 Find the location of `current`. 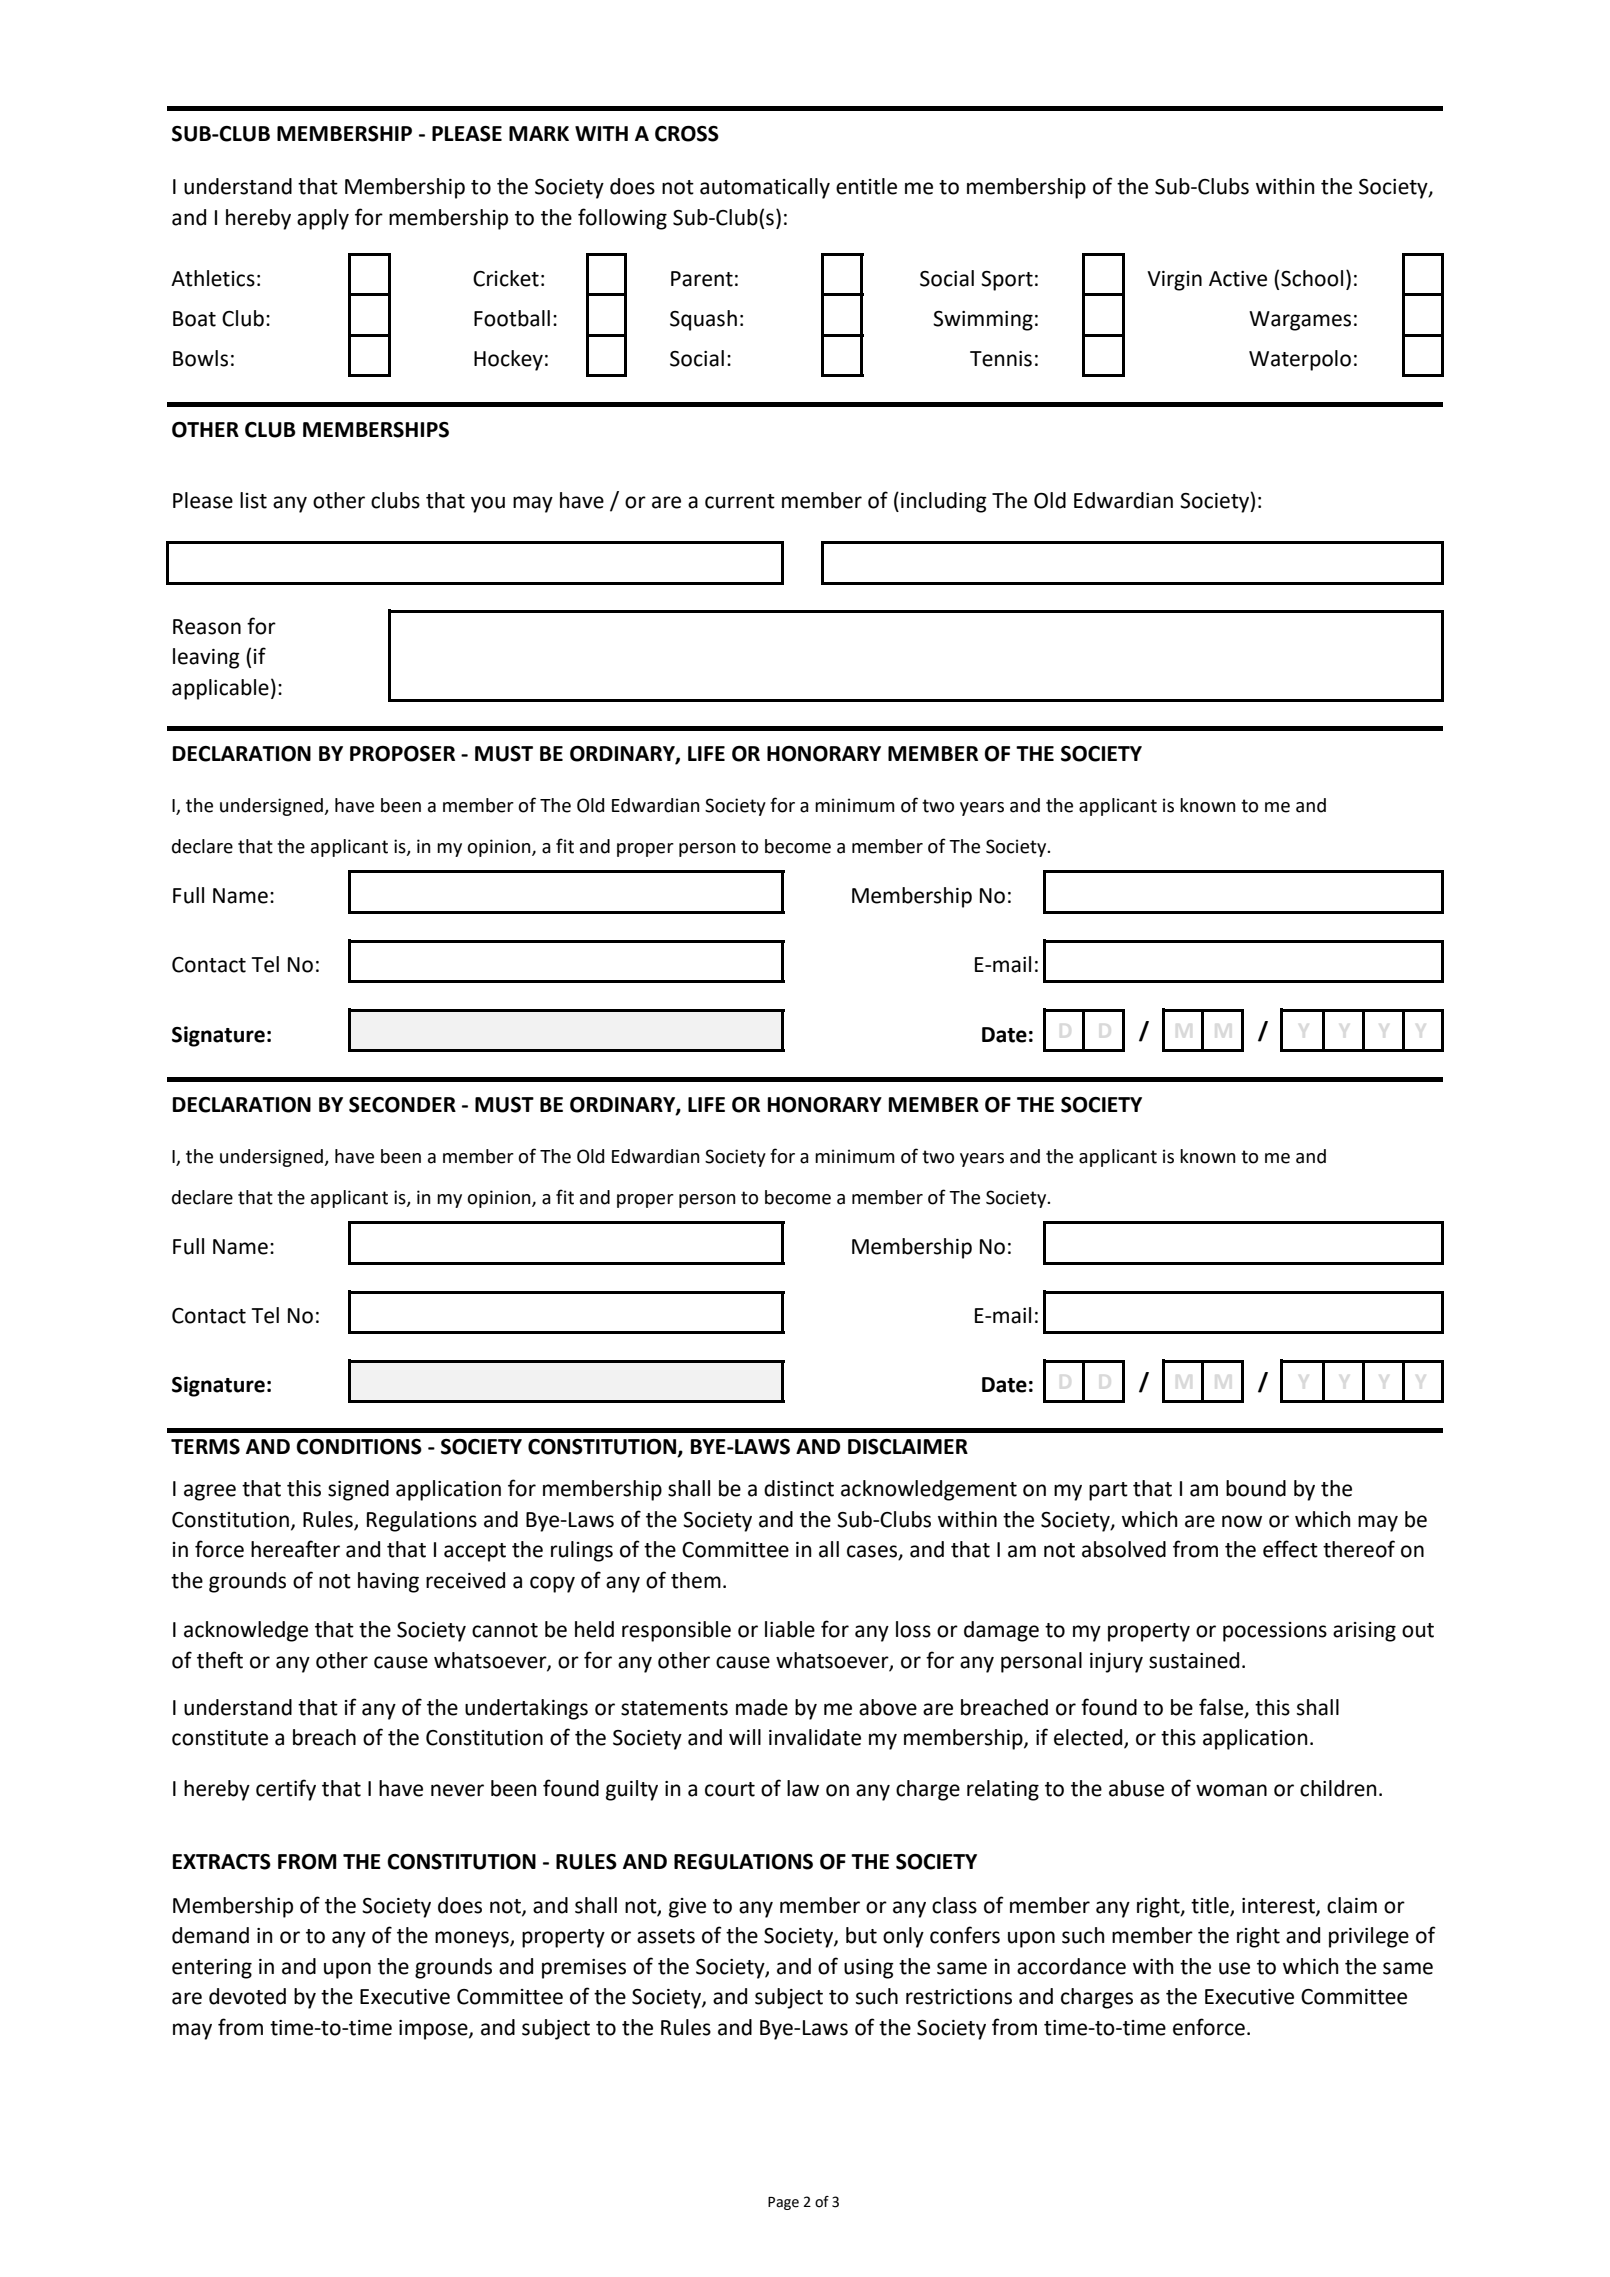

current is located at coordinates (740, 501).
